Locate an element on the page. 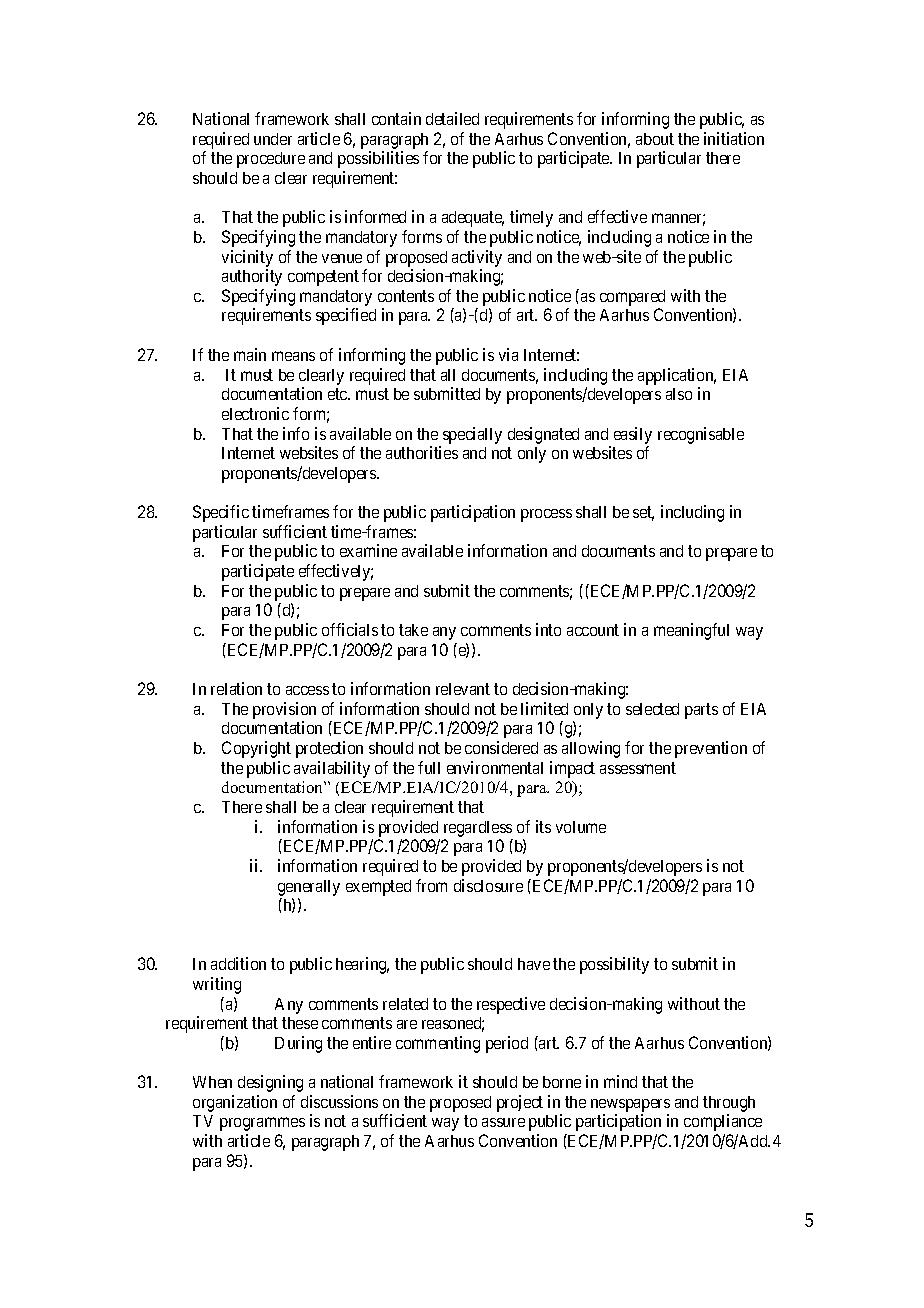 The height and width of the page is (1308, 924). assure is located at coordinates (503, 1122).
